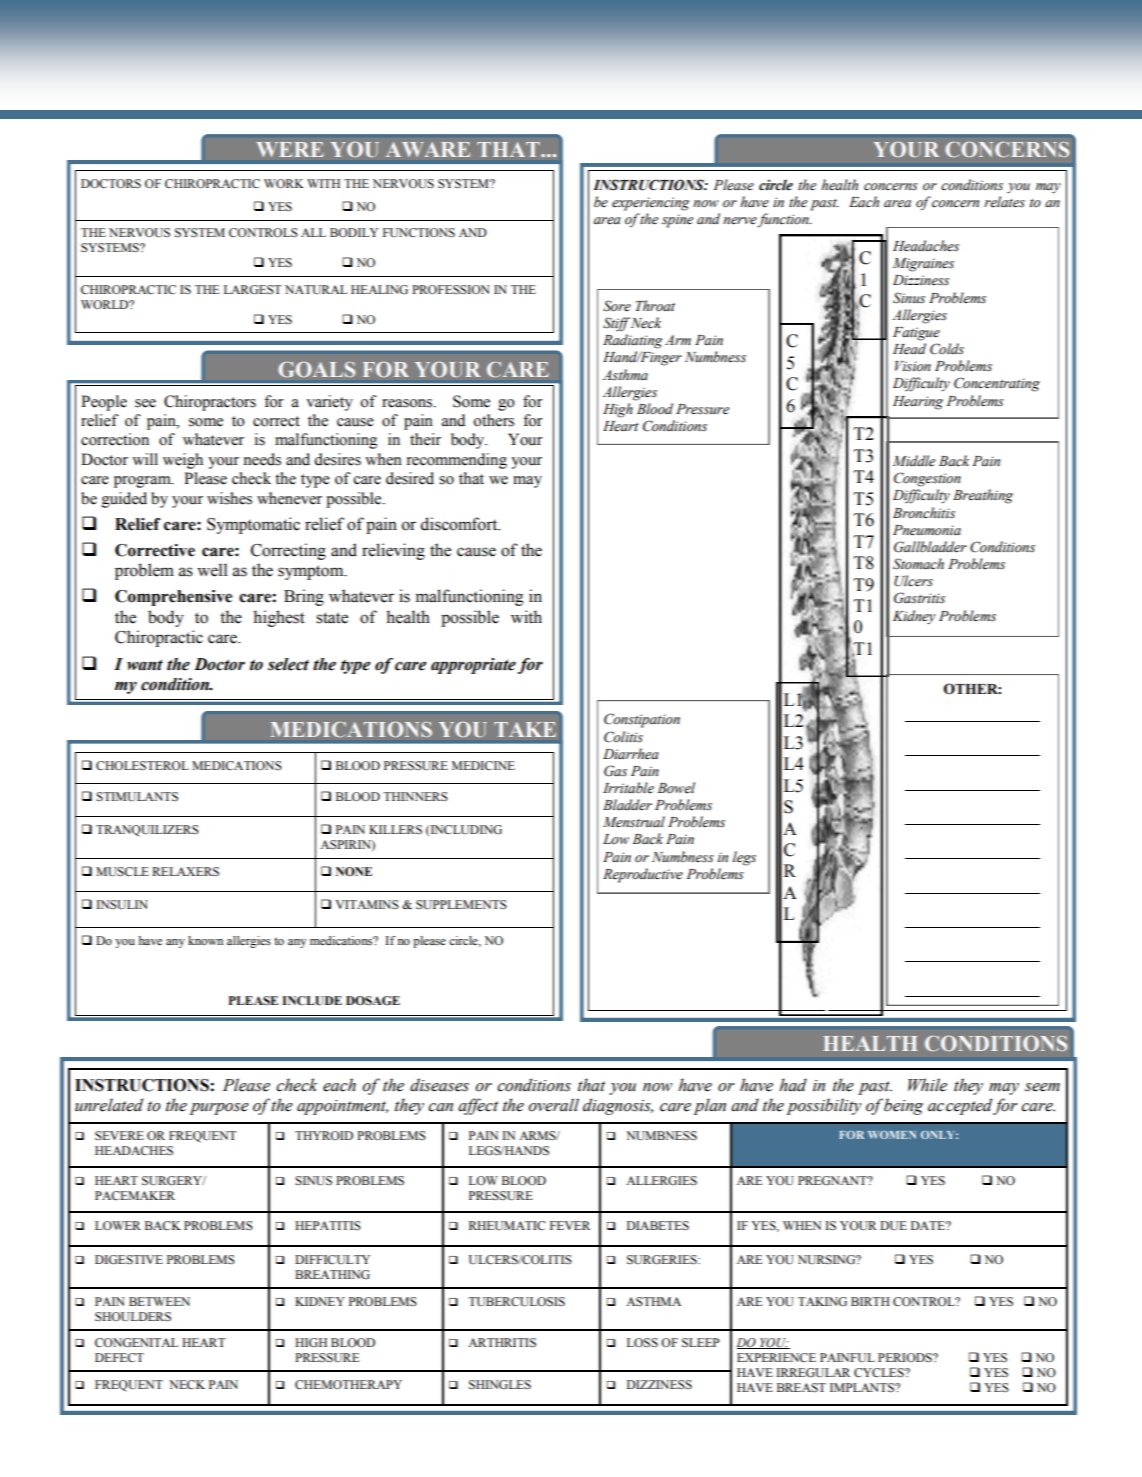 The width and height of the image is (1142, 1477). What do you see at coordinates (212, 570) in the image?
I see `well` at bounding box center [212, 570].
